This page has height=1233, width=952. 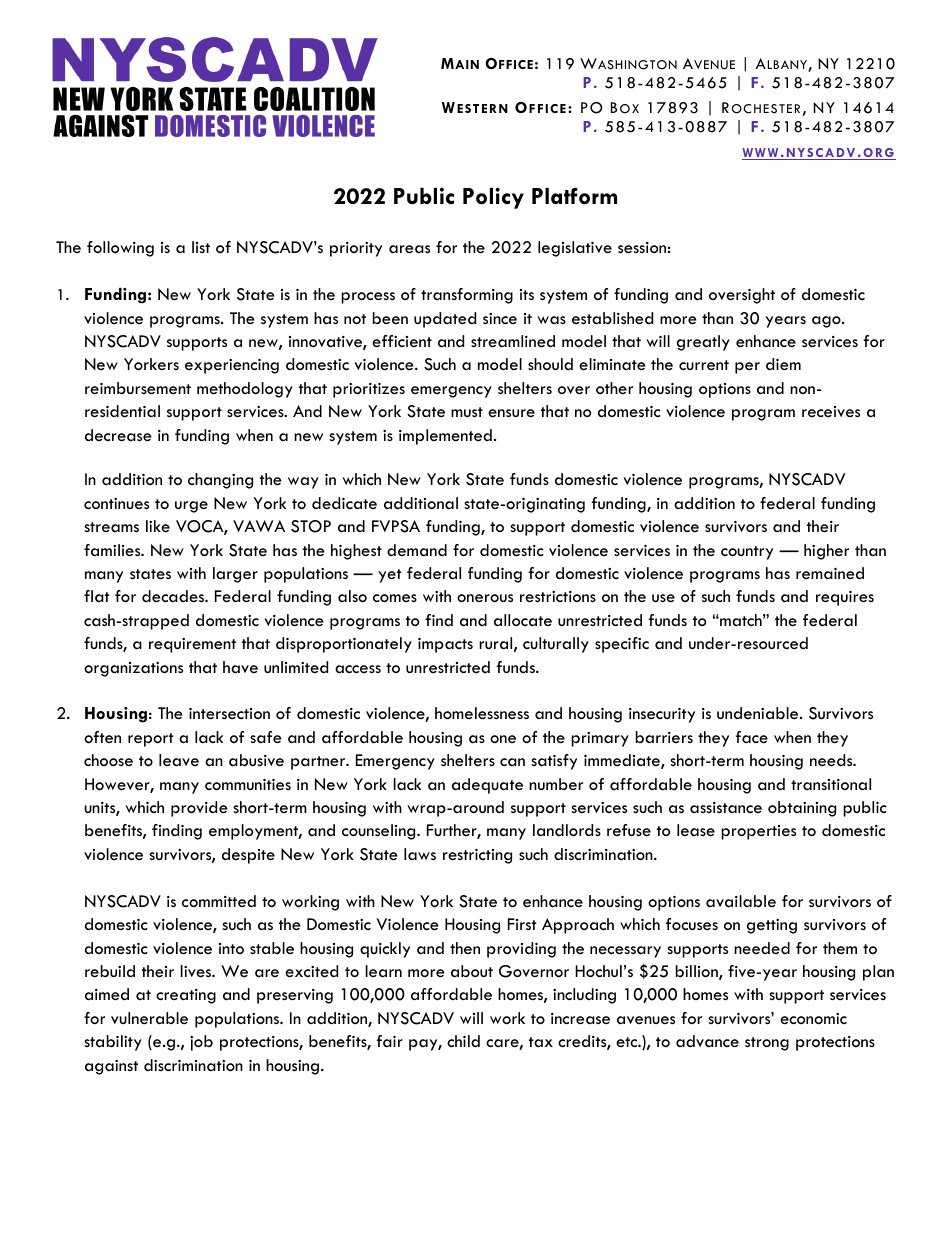 What do you see at coordinates (493, 198) in the page?
I see `Policy` at bounding box center [493, 198].
